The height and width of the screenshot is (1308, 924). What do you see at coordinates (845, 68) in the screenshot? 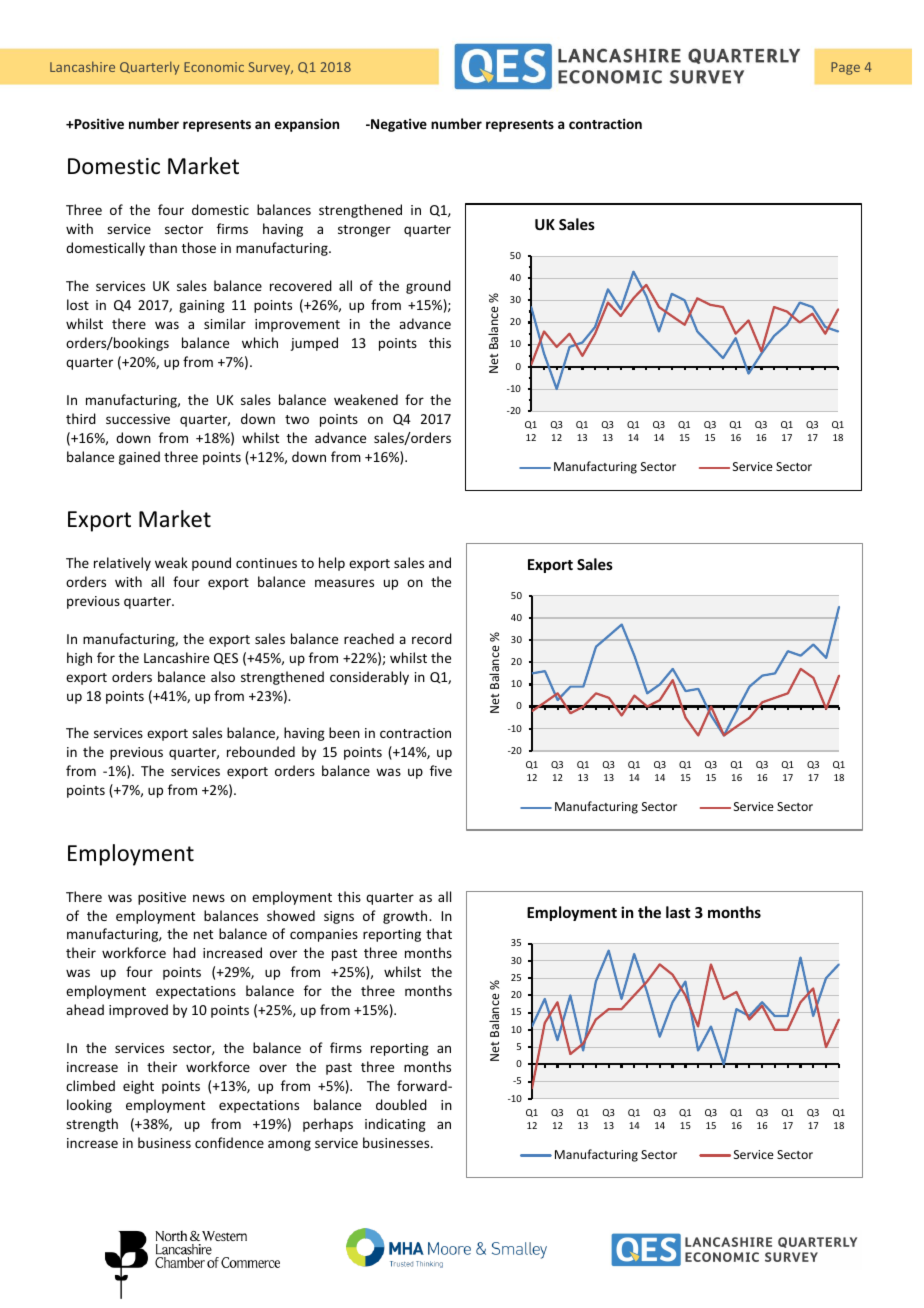
I see `Page` at bounding box center [845, 68].
